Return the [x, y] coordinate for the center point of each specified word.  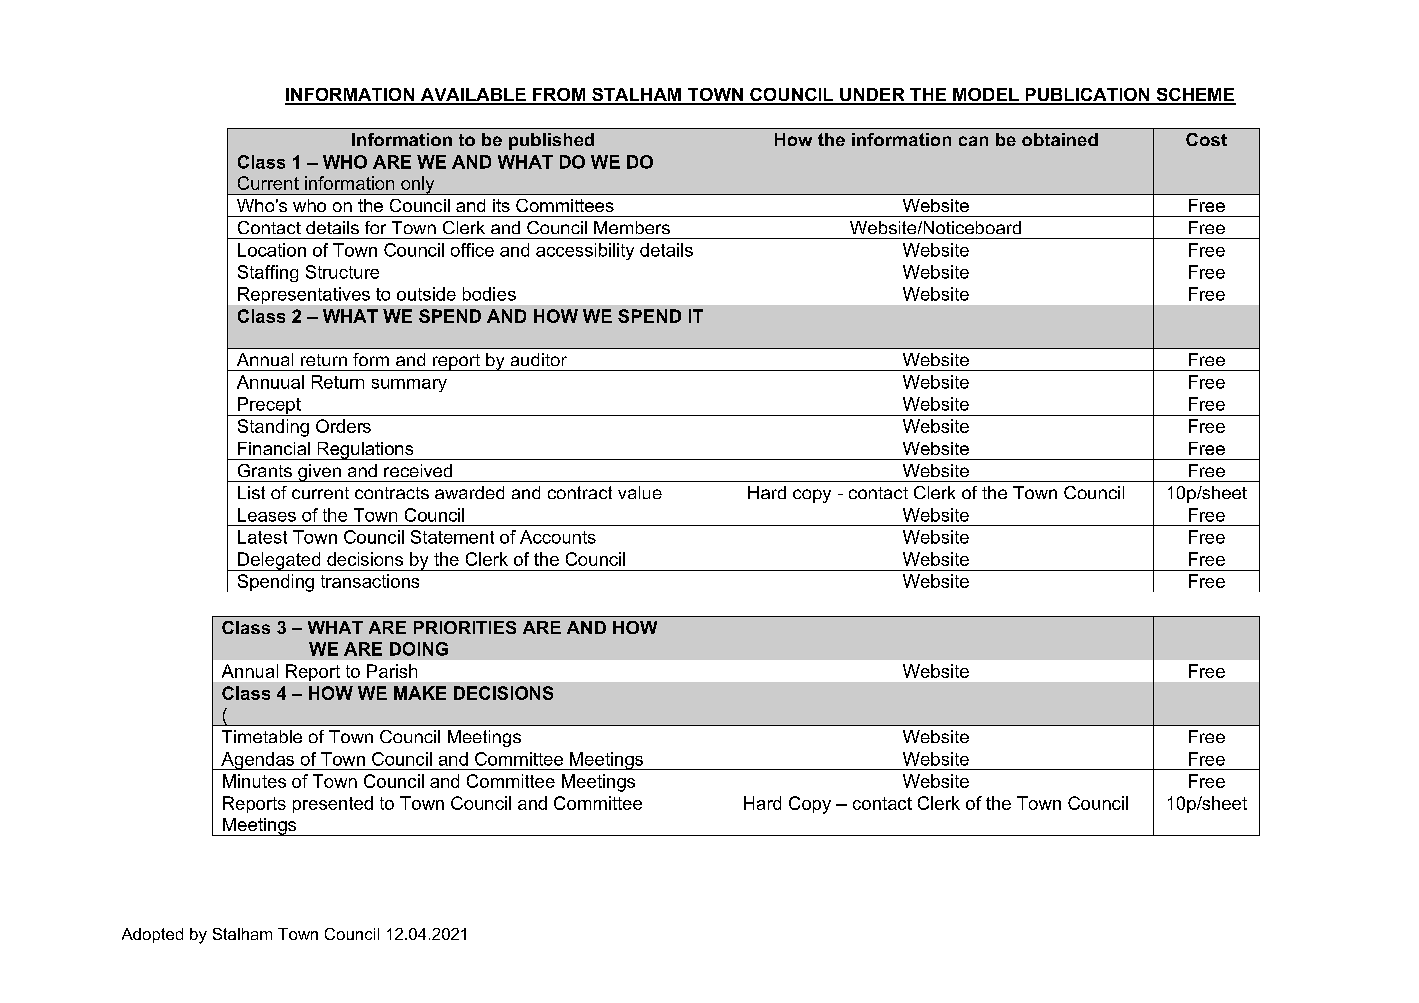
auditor [539, 359]
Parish [392, 671]
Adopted [152, 935]
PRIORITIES [465, 627]
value [640, 492]
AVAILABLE [473, 96]
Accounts [558, 537]
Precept [269, 406]
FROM [559, 96]
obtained [1060, 139]
